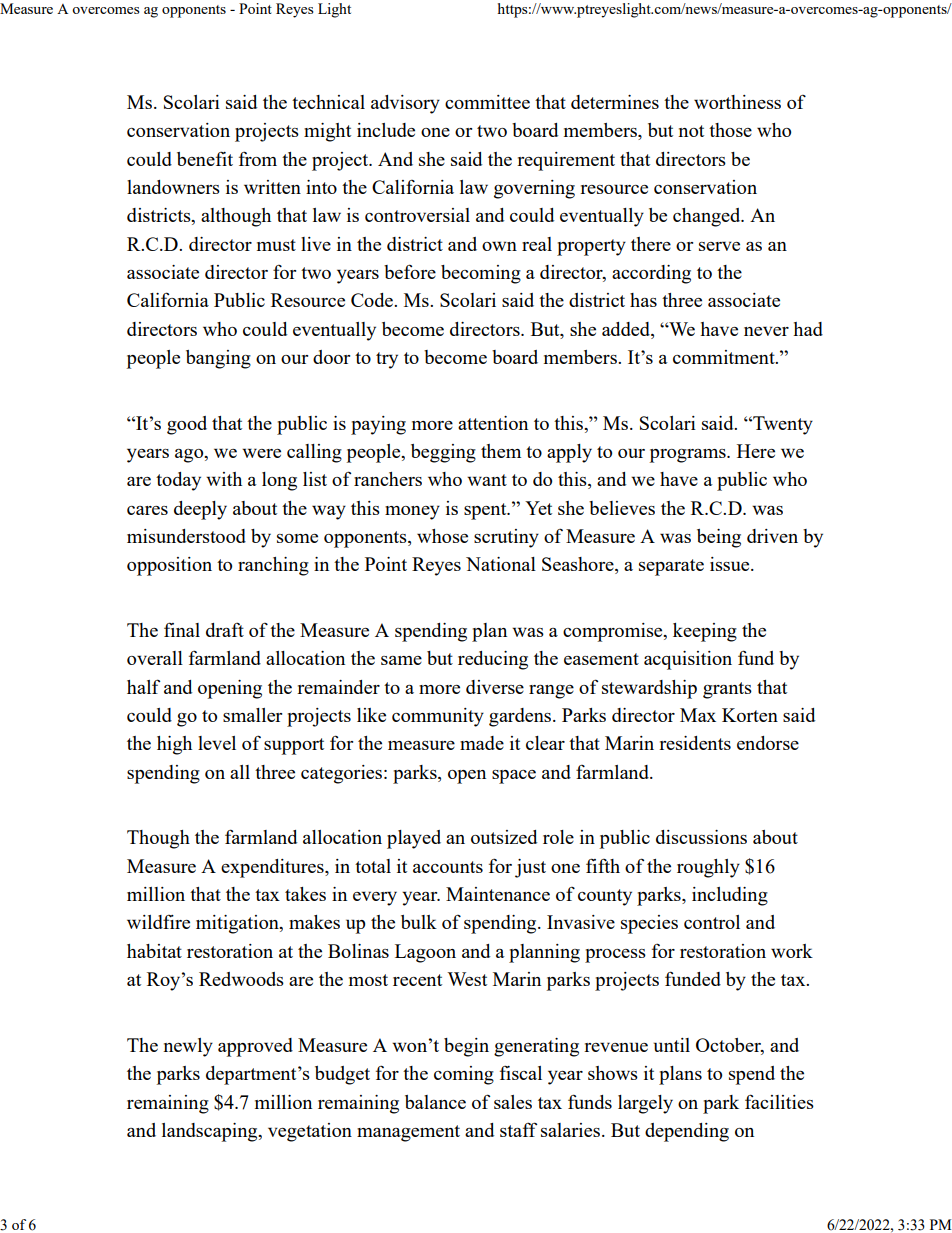  What do you see at coordinates (513, 1102) in the page?
I see `sales` at bounding box center [513, 1102].
